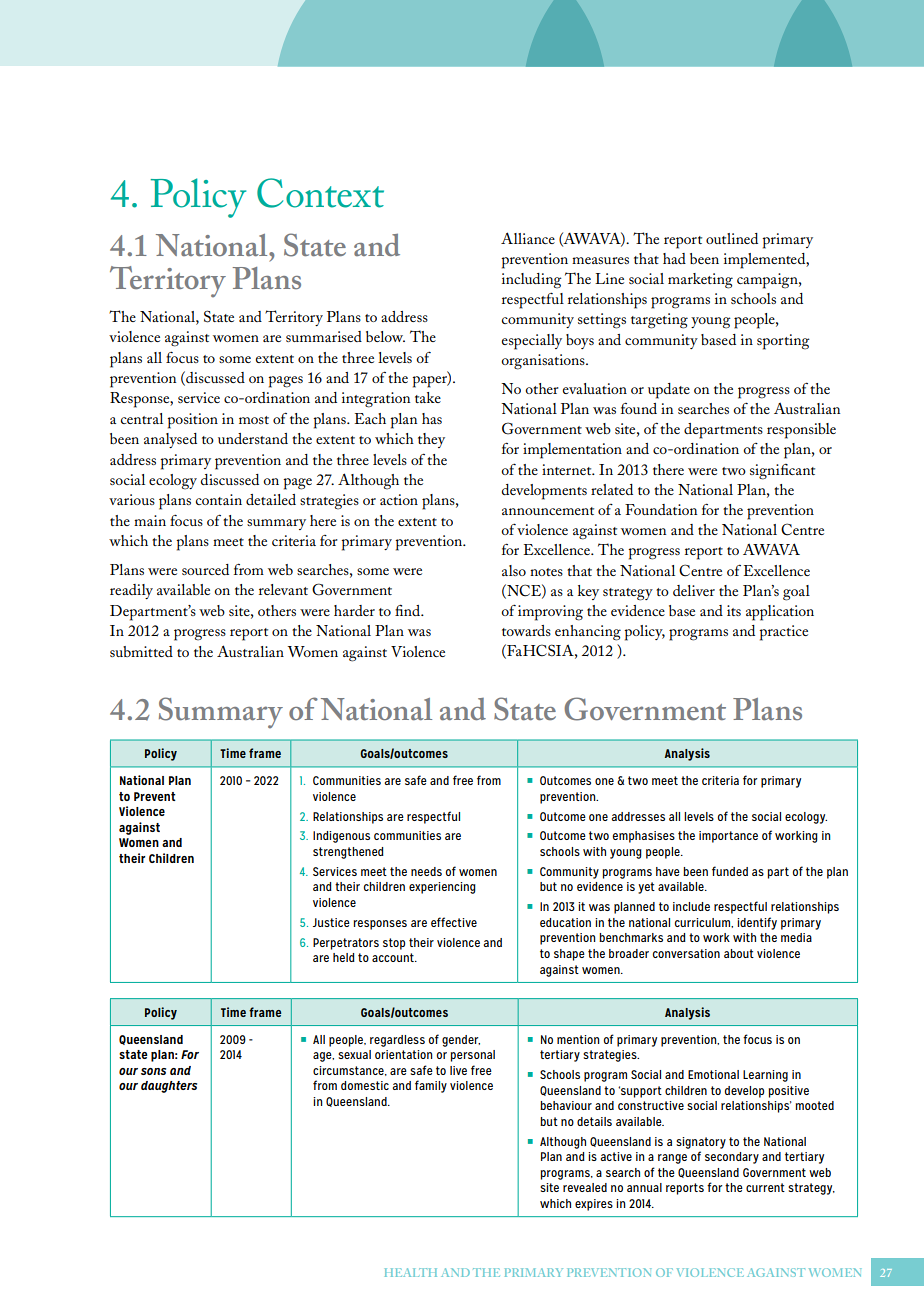 Image resolution: width=924 pixels, height=1308 pixels. I want to click on Emotional, so click(713, 1074).
